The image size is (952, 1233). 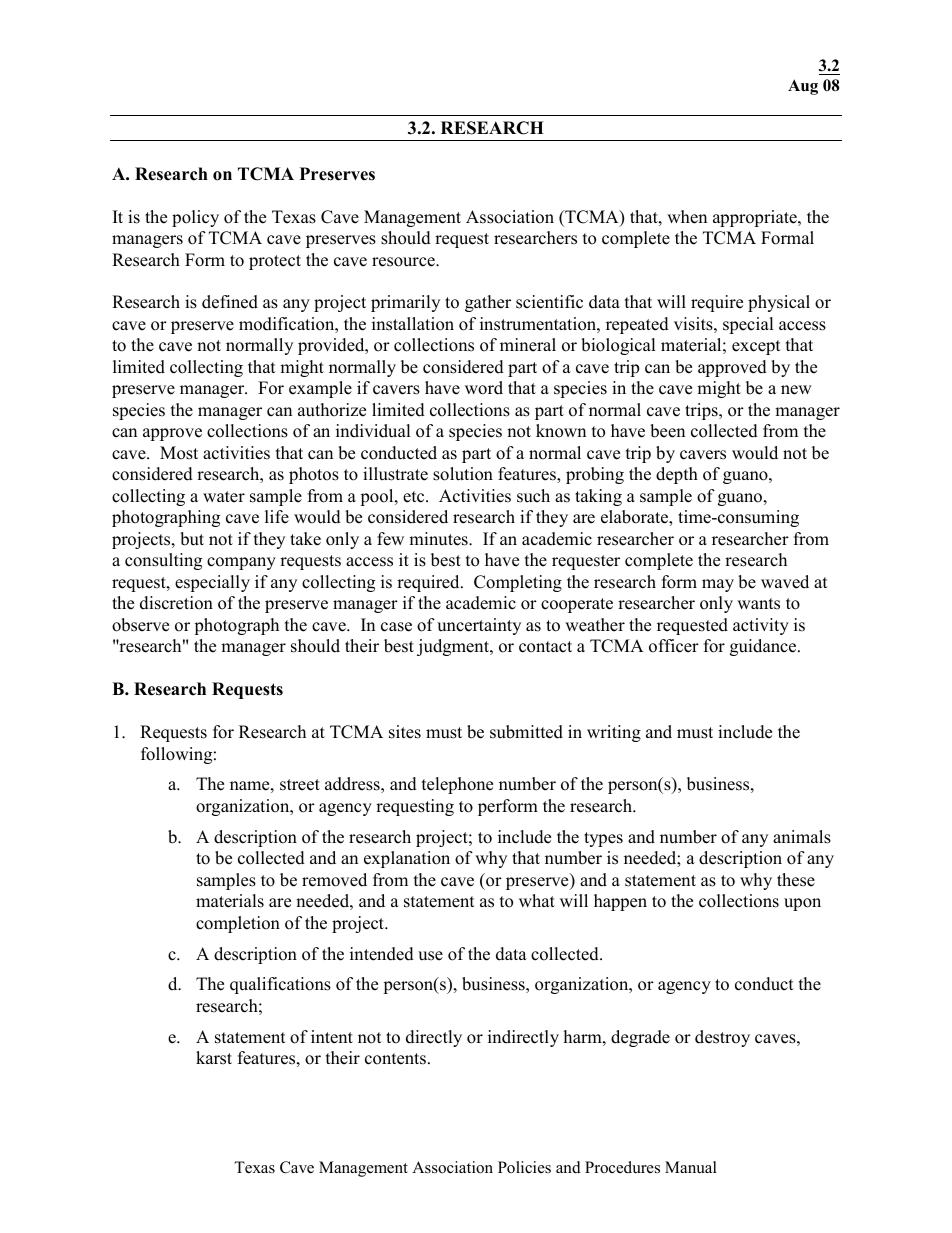 I want to click on these, so click(x=796, y=880).
